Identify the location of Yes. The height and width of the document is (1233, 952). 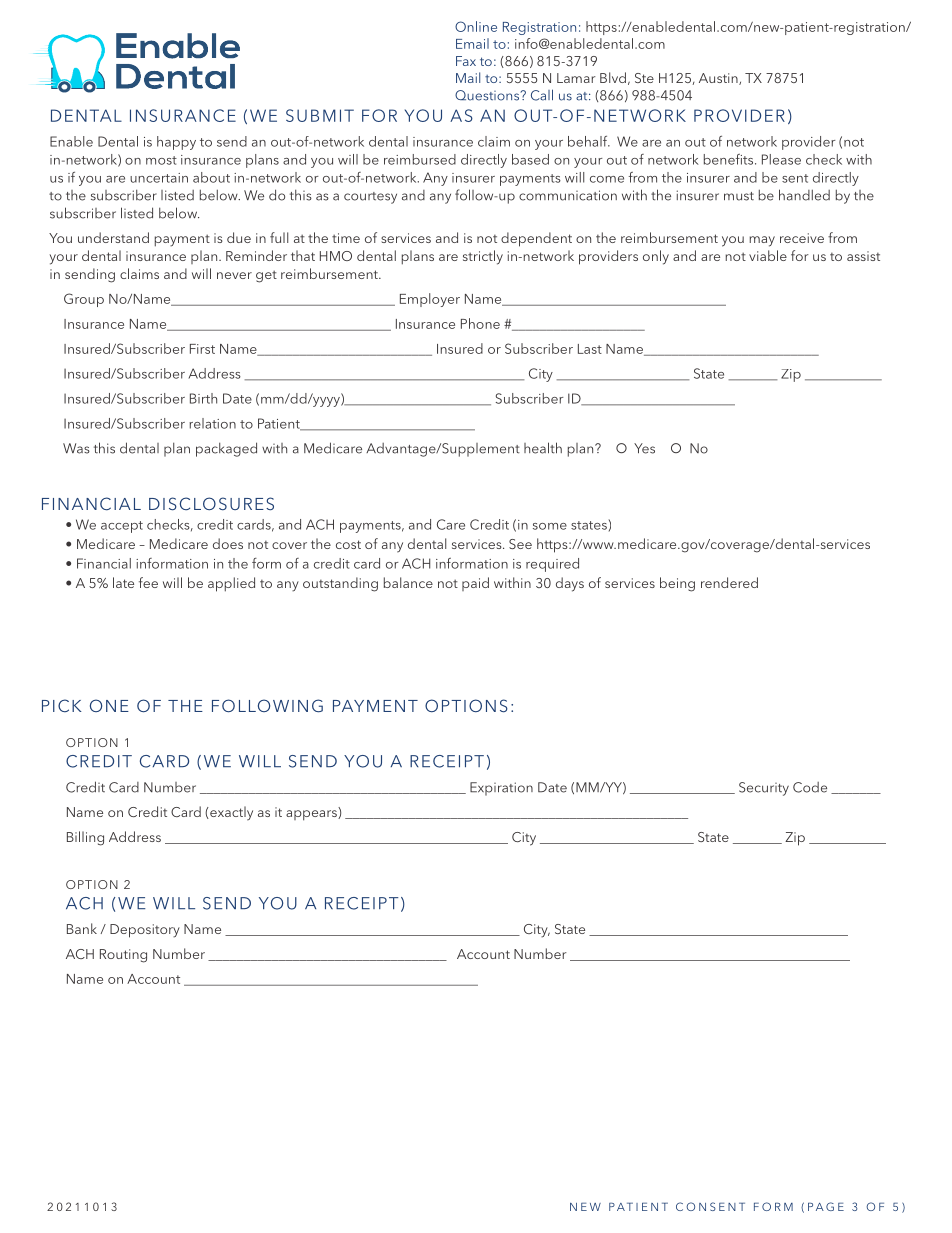
(644, 448).
